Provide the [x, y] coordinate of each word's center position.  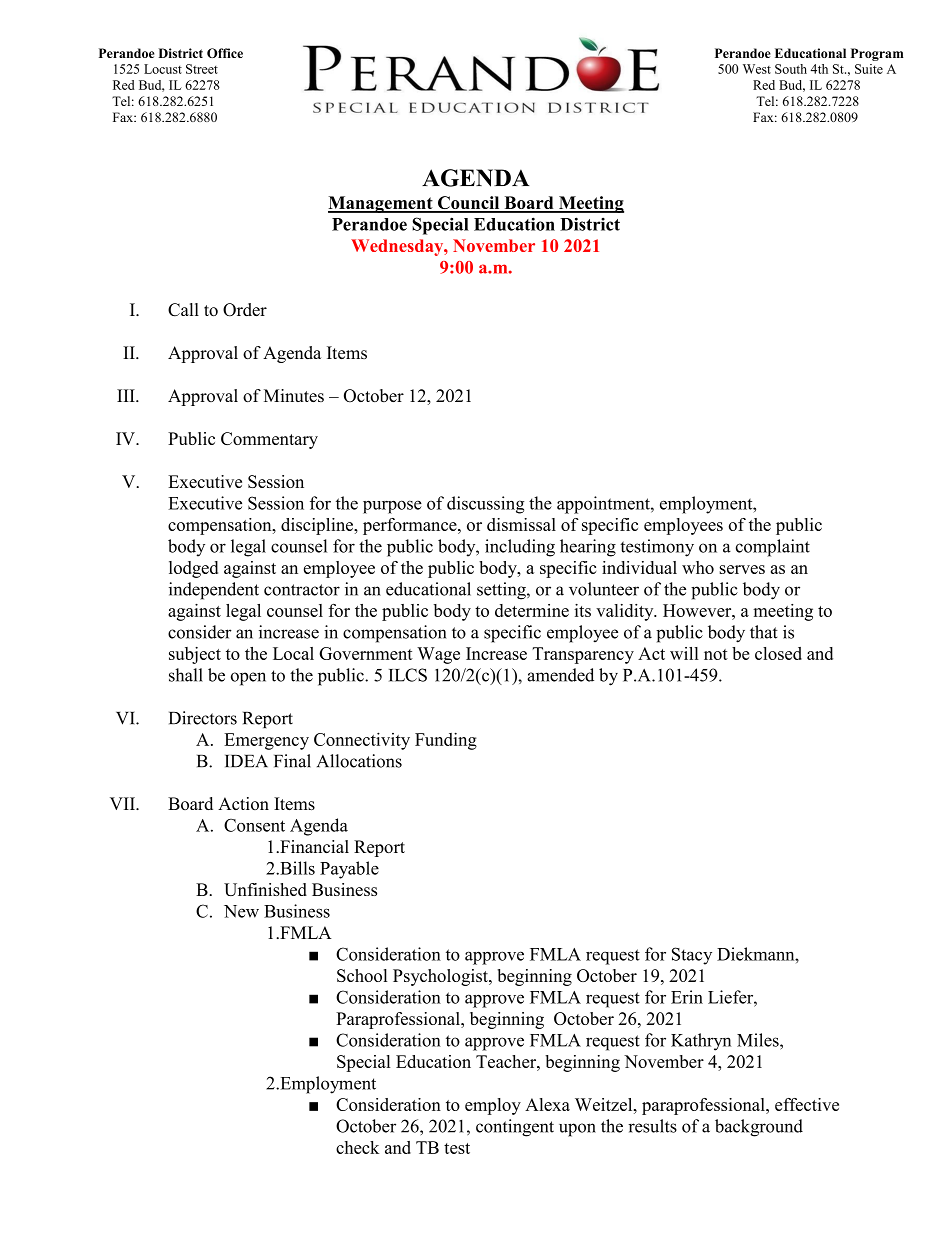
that [764, 632]
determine [532, 610]
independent [214, 591]
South [791, 69]
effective [807, 1104]
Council [469, 204]
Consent [254, 825]
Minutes [294, 395]
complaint [773, 548]
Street [202, 69]
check [357, 1147]
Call [183, 310]
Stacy [692, 956]
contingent [515, 1128]
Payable [349, 870]
